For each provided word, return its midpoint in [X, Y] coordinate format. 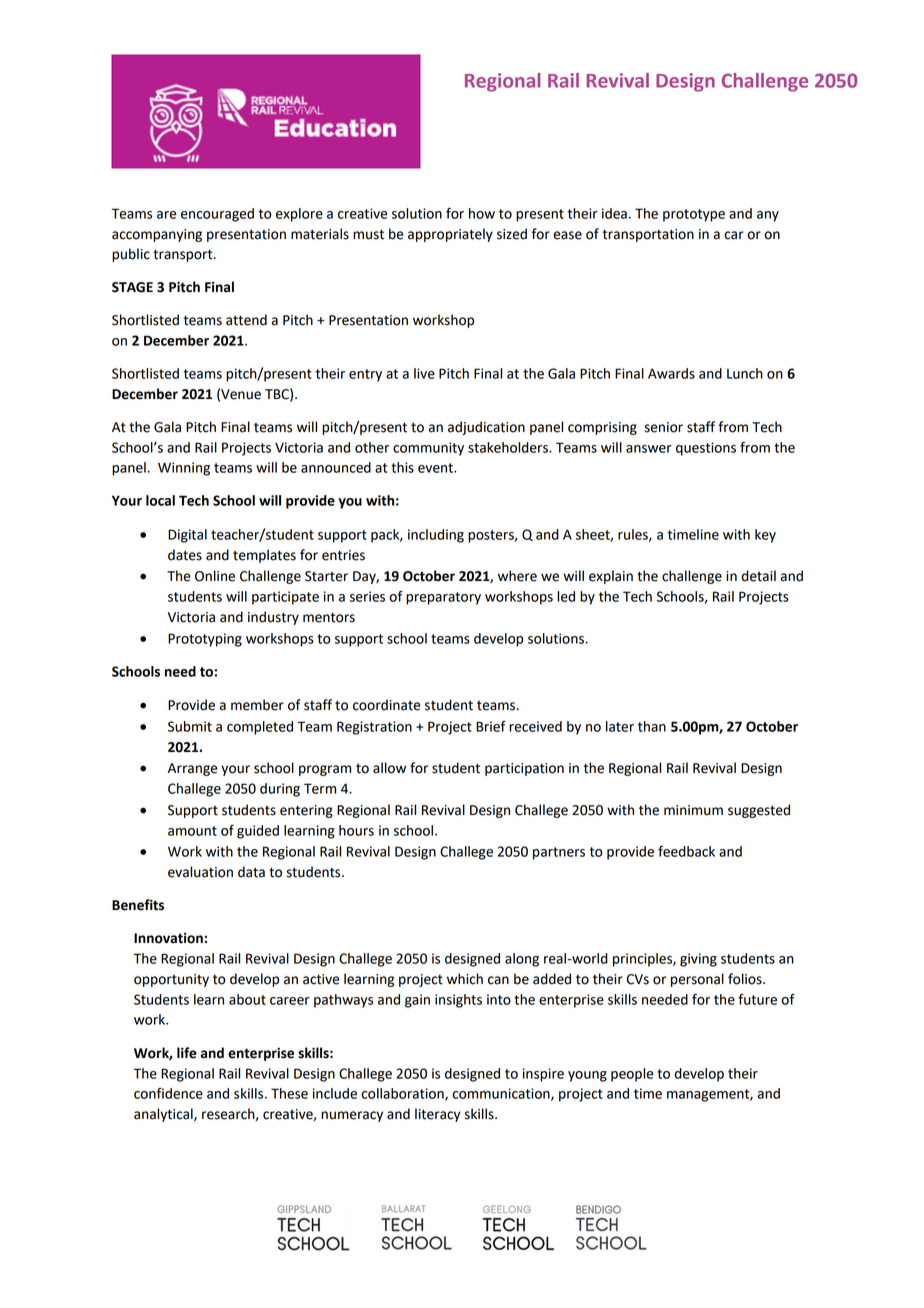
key [765, 536]
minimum [693, 810]
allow [389, 768]
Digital [187, 536]
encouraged [217, 215]
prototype [694, 215]
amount [192, 831]
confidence [168, 1093]
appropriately [450, 235]
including [436, 536]
